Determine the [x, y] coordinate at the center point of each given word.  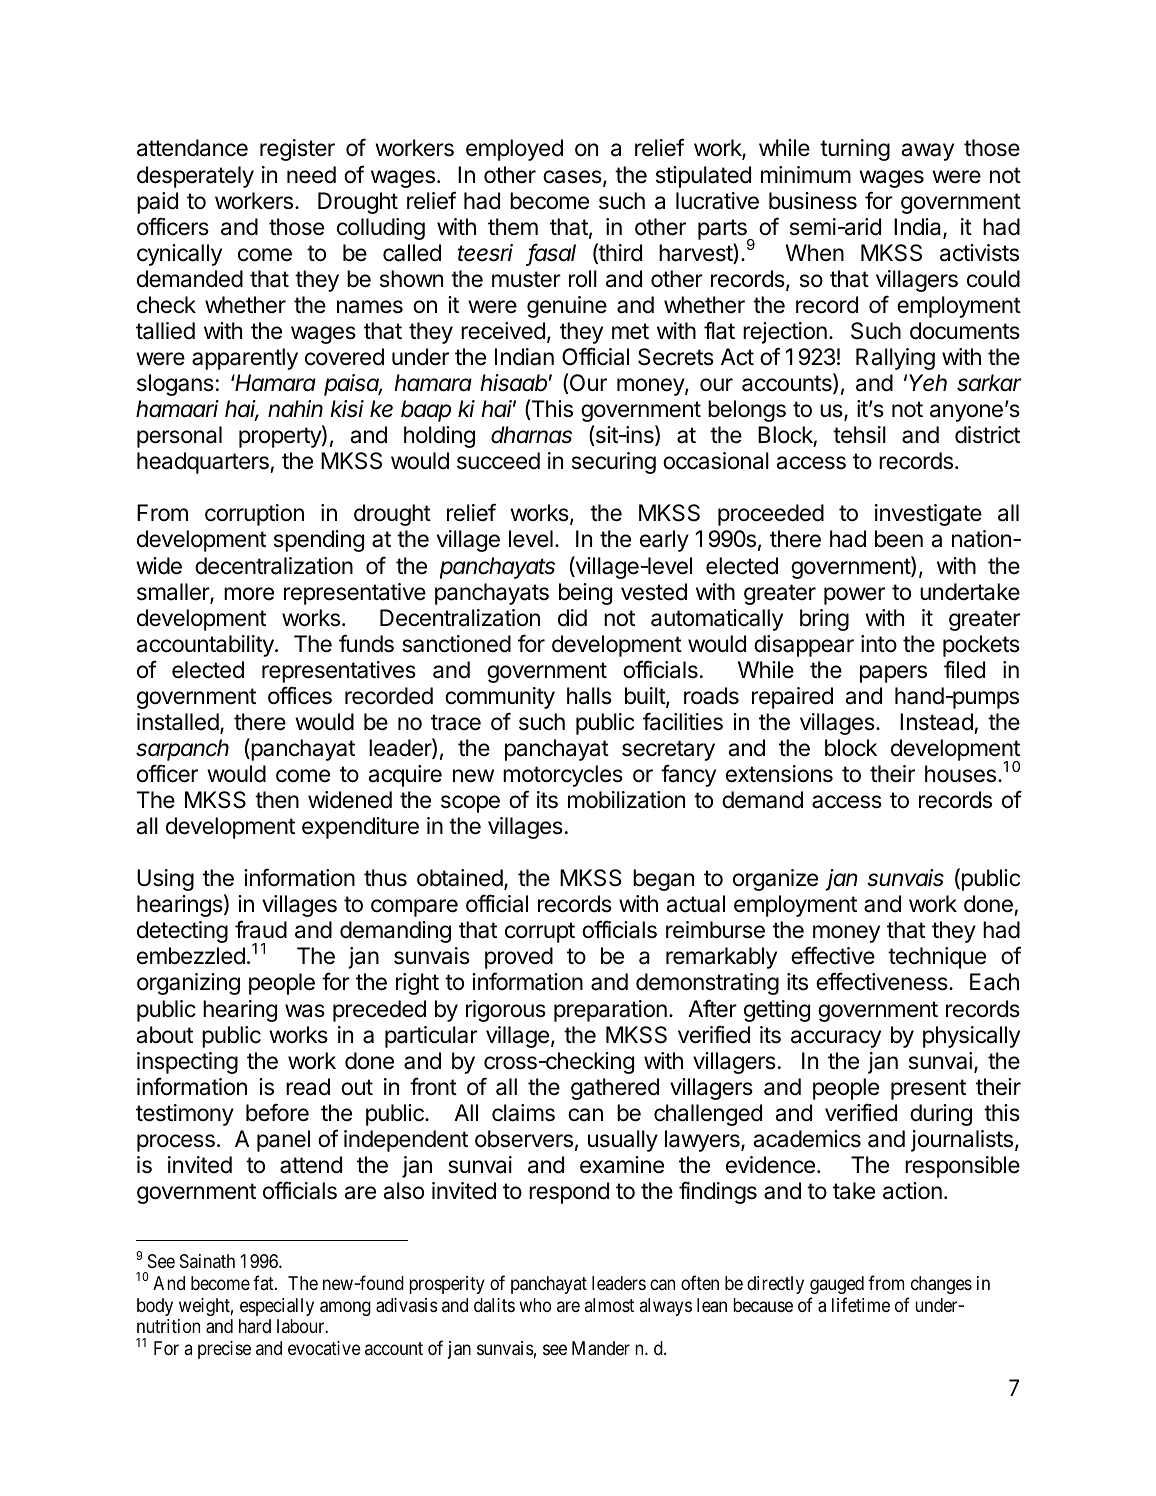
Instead [936, 722]
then [277, 800]
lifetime [861, 1304]
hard [255, 1326]
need [311, 175]
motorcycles [563, 776]
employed [514, 150]
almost [609, 1305]
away [927, 152]
